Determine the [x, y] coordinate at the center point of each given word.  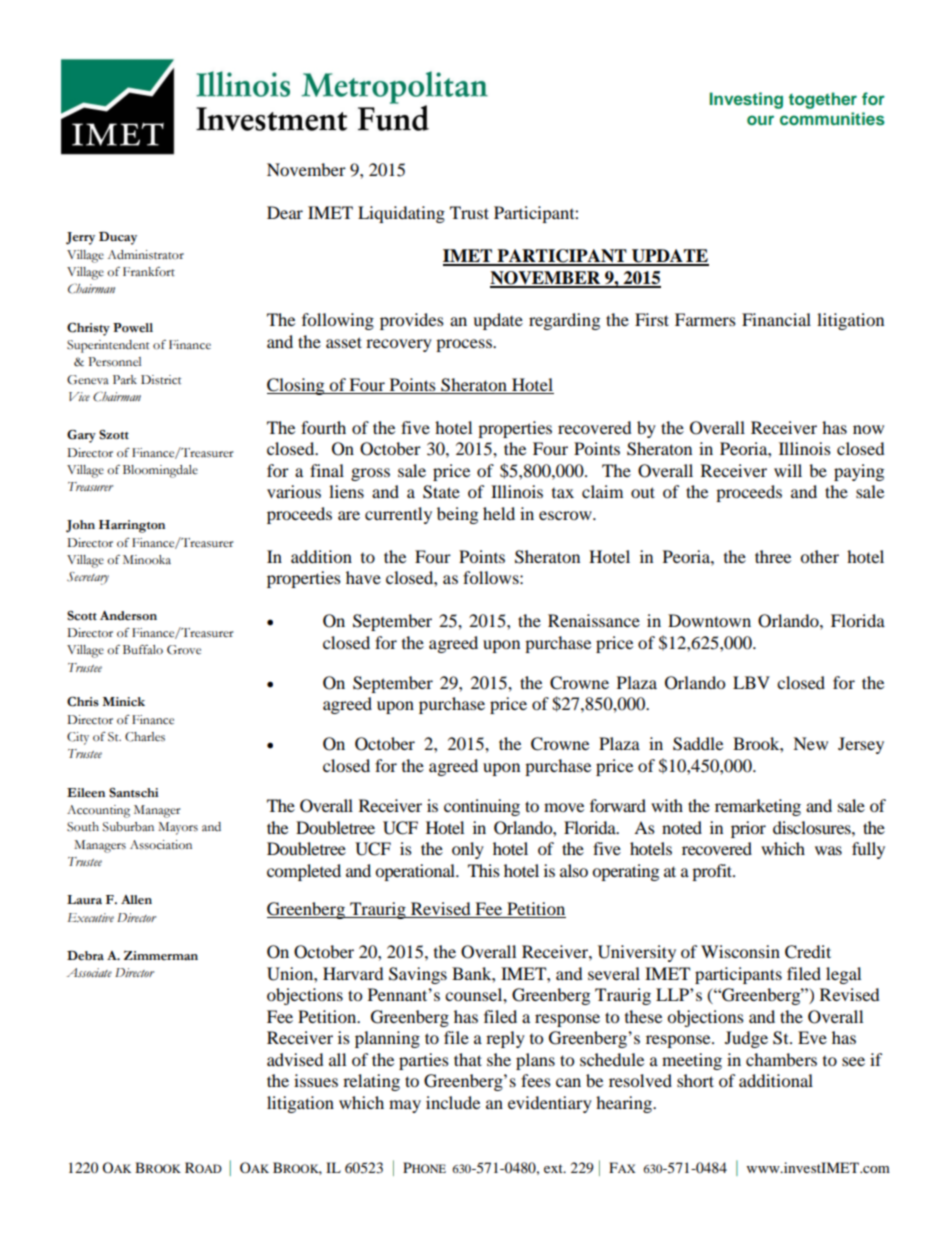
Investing [746, 100]
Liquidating [401, 214]
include [453, 1102]
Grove [184, 650]
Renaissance [594, 620]
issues [316, 1080]
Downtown [709, 620]
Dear [285, 212]
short [695, 1080]
